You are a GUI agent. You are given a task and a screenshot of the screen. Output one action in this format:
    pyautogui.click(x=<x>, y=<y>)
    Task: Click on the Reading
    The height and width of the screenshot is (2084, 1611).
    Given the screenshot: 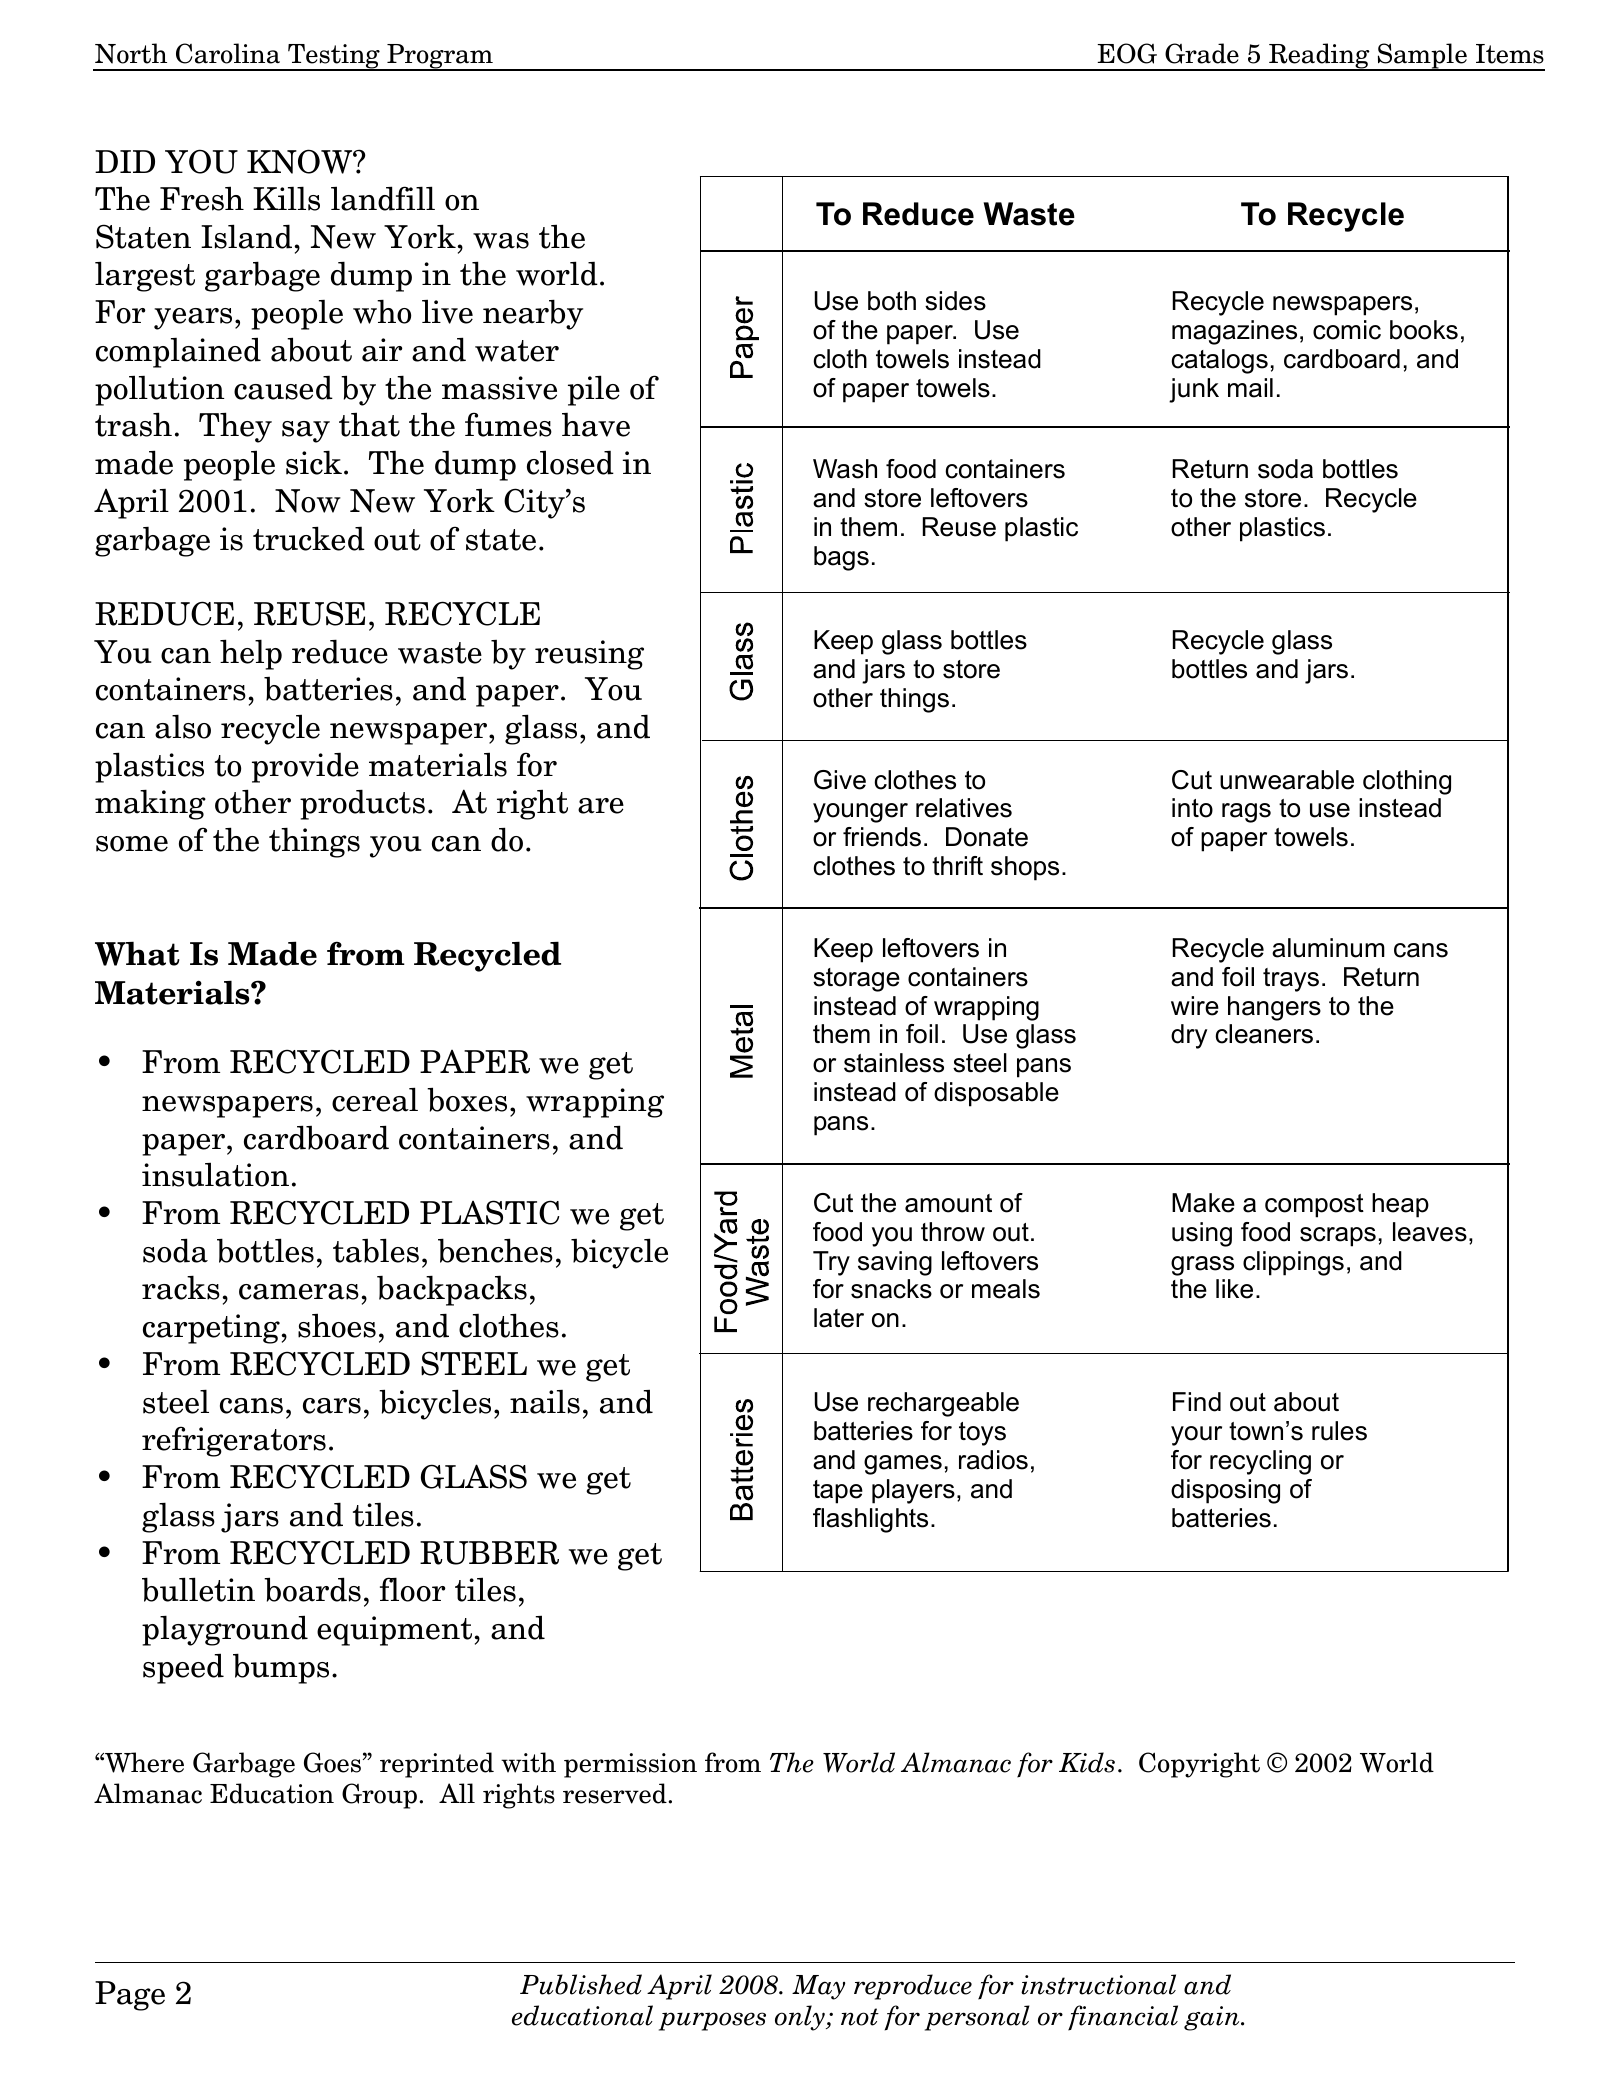 What is the action you would take?
    pyautogui.click(x=1319, y=57)
